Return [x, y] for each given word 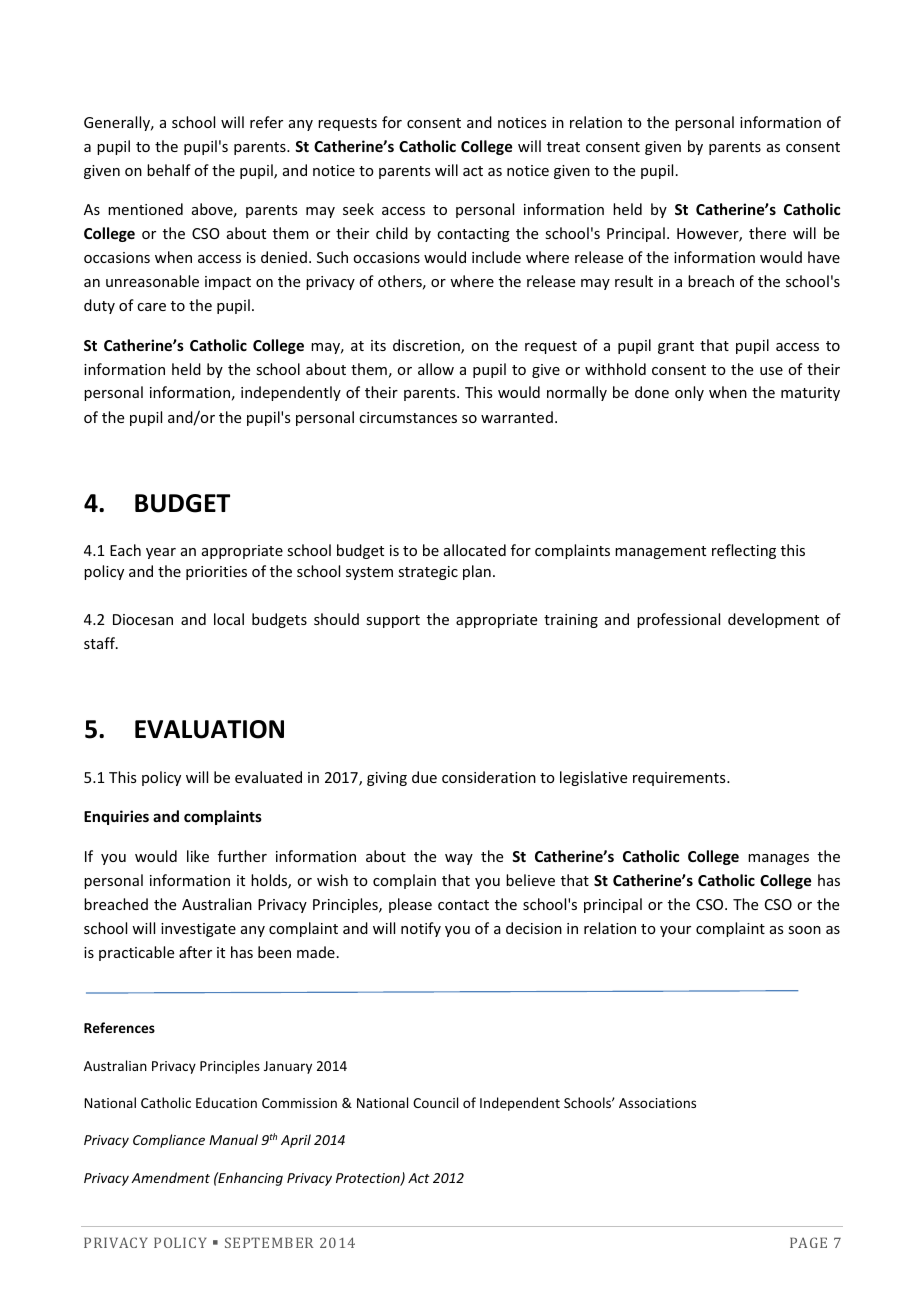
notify [421, 929]
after [195, 952]
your [675, 931]
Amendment [170, 1177]
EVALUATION [209, 729]
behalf [169, 170]
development [773, 620]
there [767, 233]
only [689, 393]
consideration [489, 777]
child [392, 233]
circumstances [408, 417]
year [161, 553]
